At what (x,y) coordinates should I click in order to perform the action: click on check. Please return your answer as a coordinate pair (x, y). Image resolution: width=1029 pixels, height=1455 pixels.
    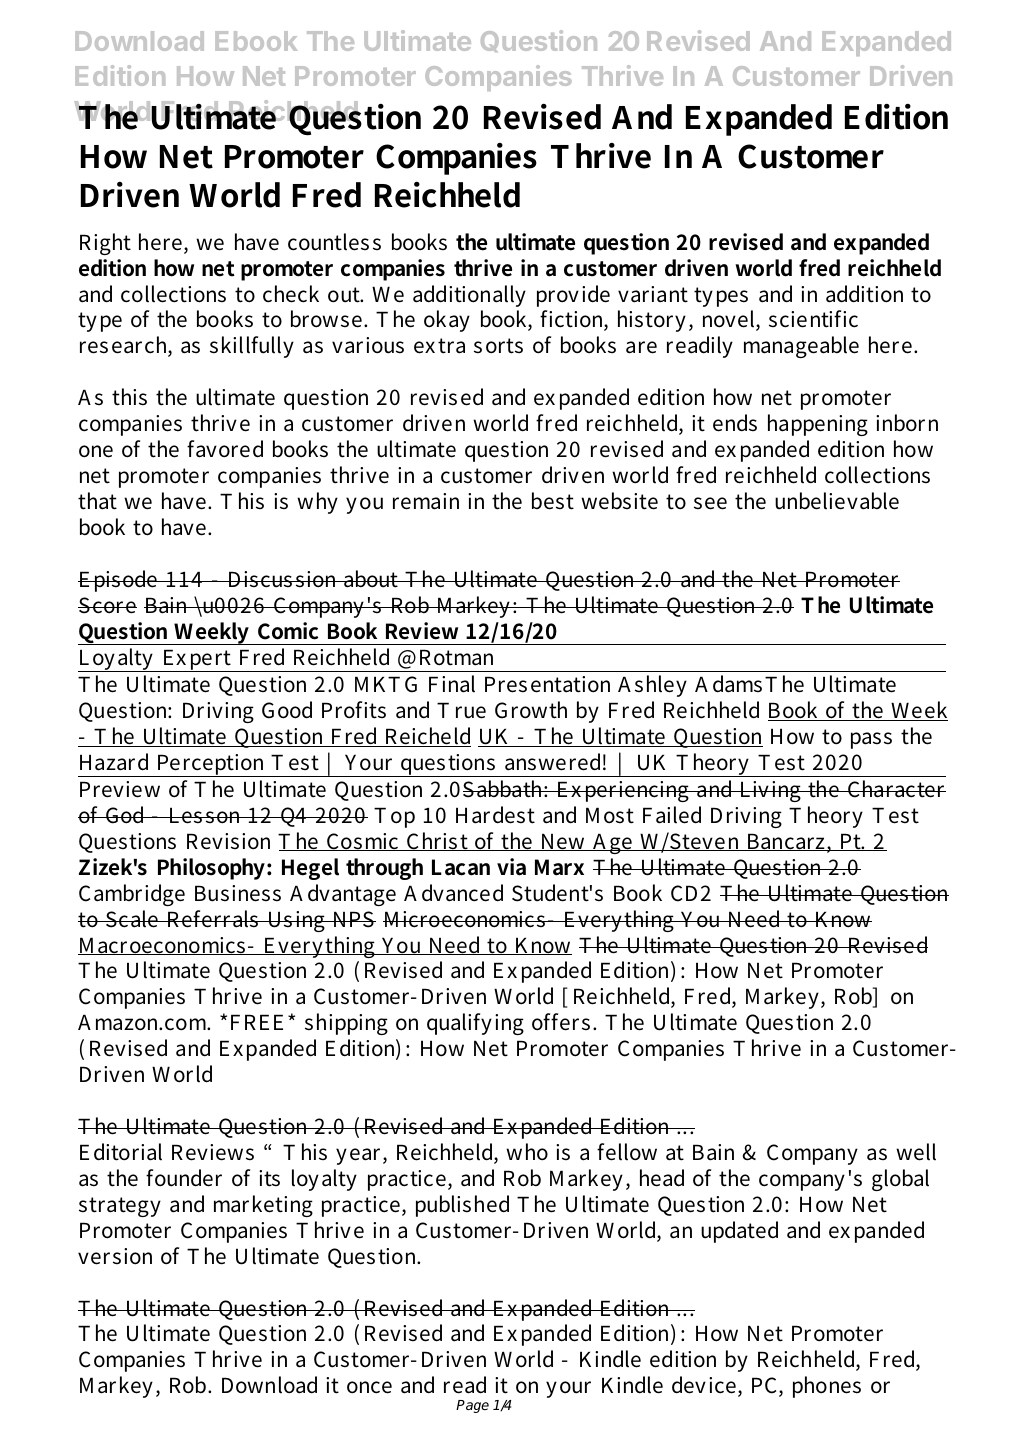
    Looking at the image, I should click on (291, 294).
